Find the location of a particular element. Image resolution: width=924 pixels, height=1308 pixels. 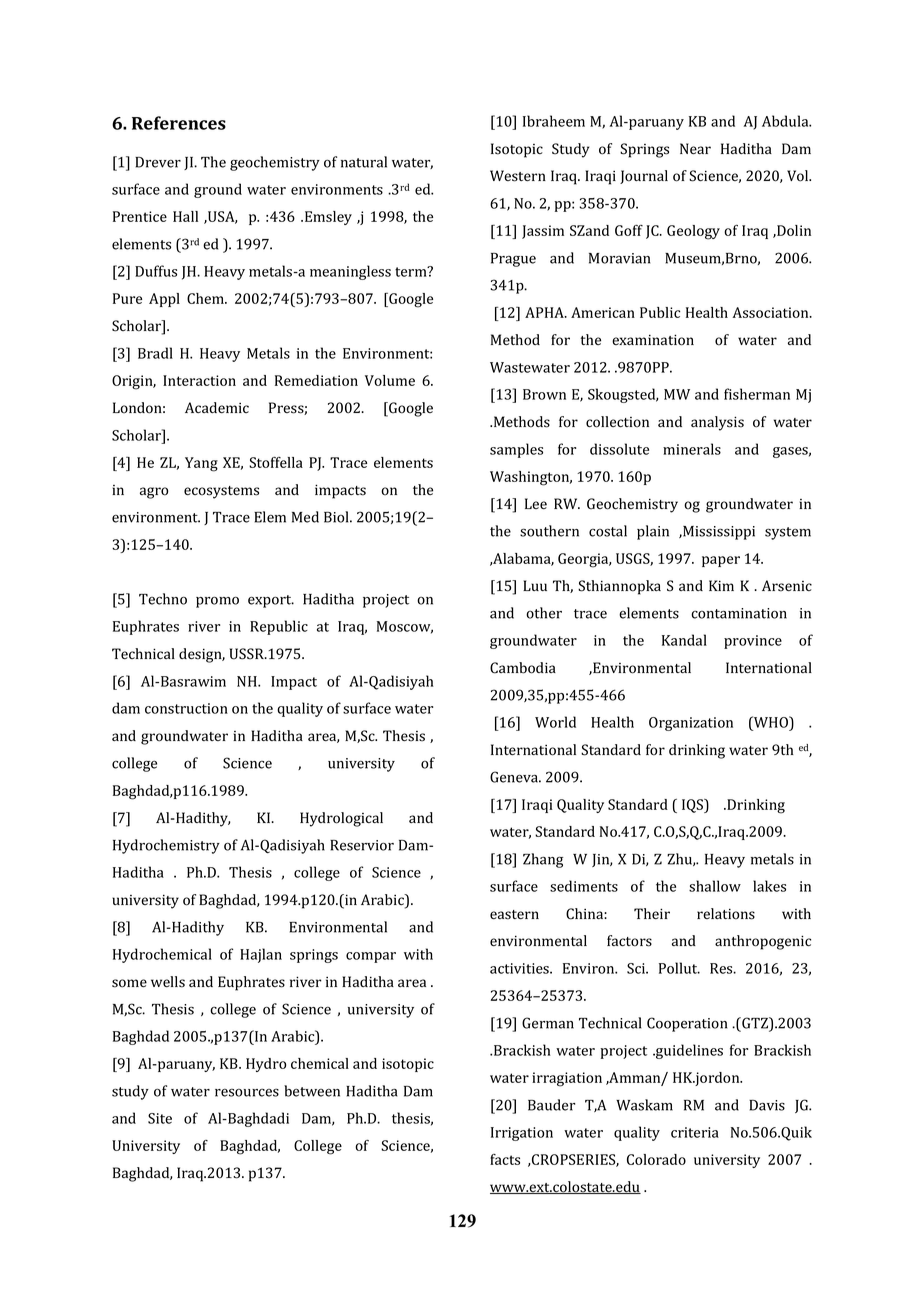

Lee is located at coordinates (536, 503).
